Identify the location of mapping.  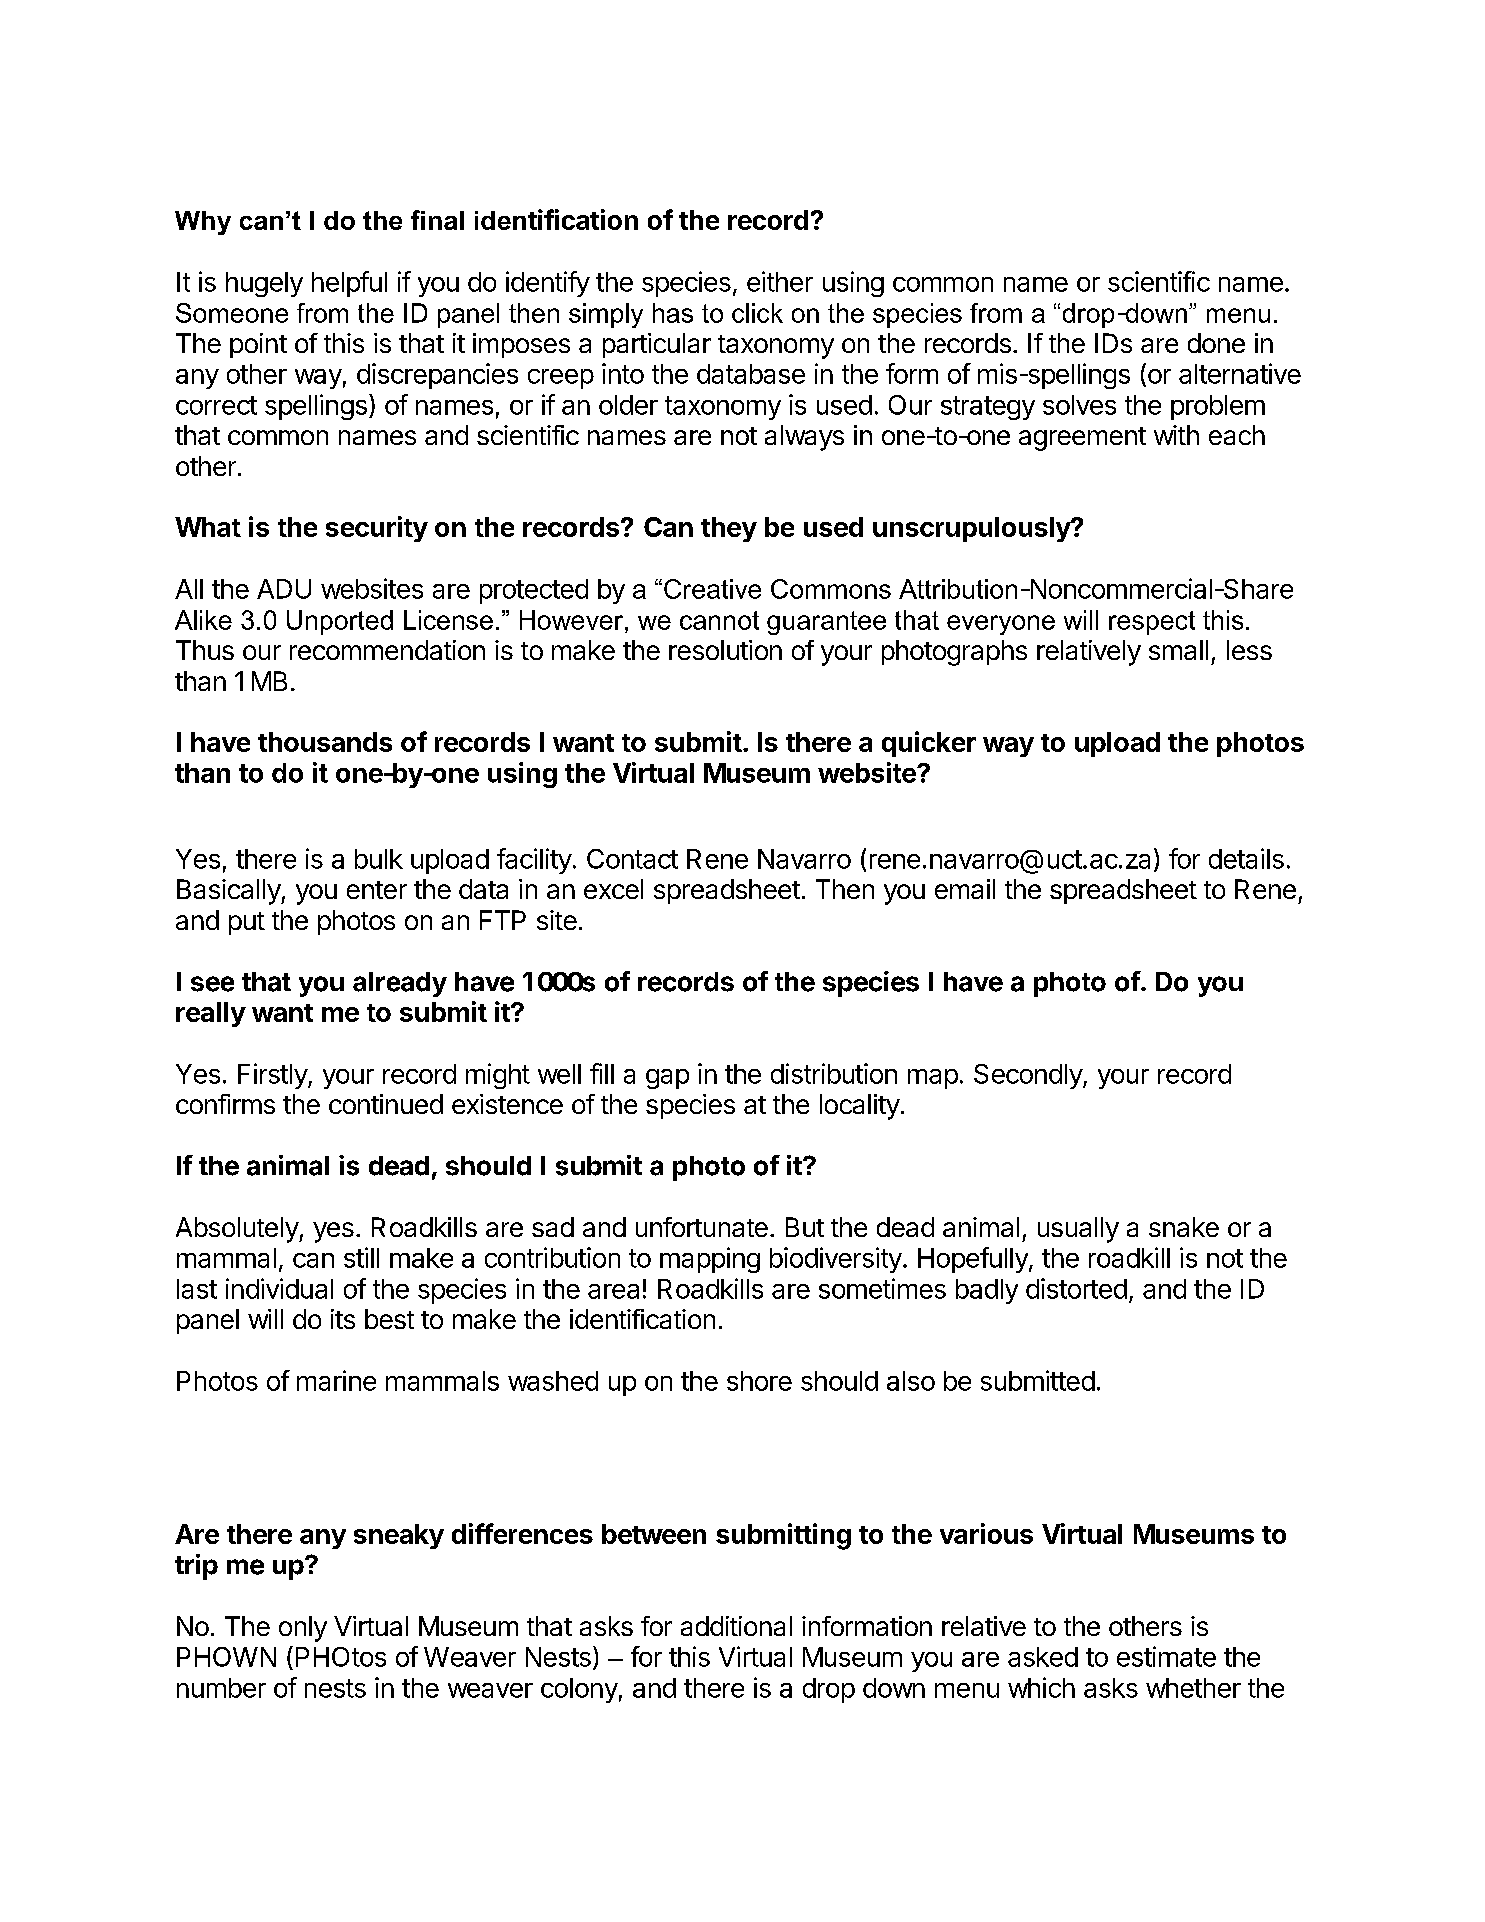
(710, 1260).
